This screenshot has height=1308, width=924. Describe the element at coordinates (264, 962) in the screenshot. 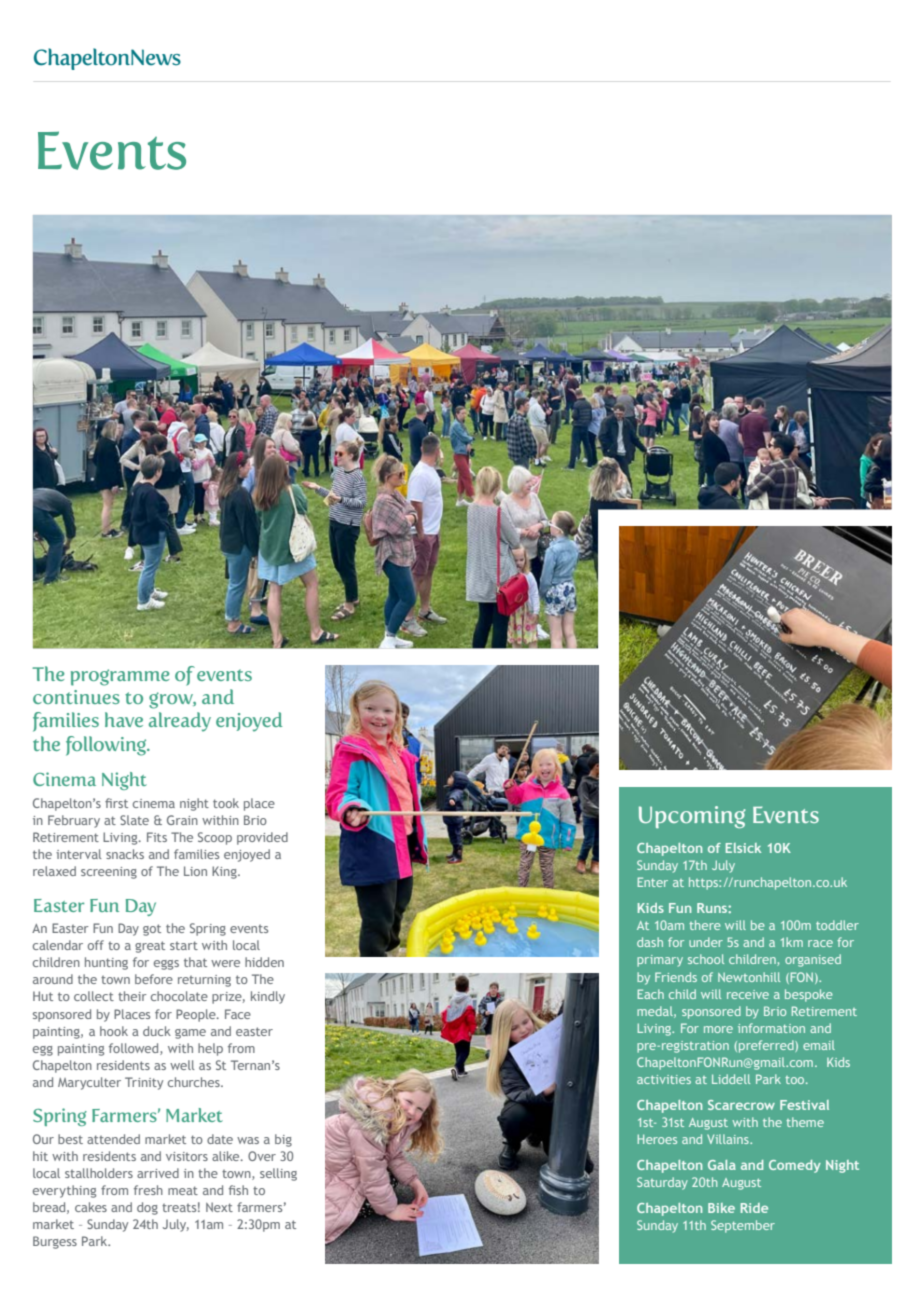

I see `hidden` at that location.
